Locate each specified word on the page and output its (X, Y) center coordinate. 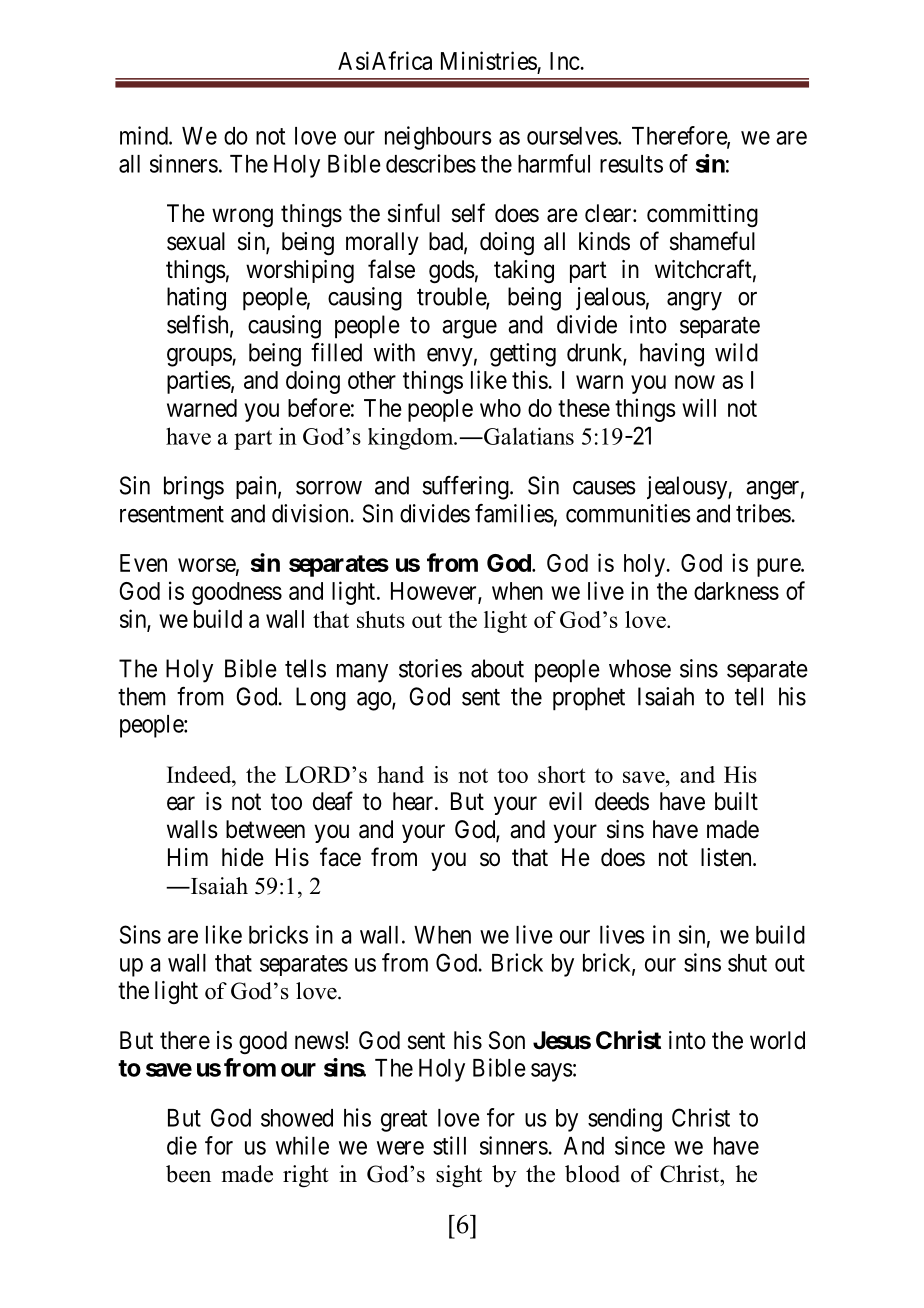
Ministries (489, 60)
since (640, 1145)
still (449, 1145)
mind (145, 135)
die (182, 1145)
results (631, 164)
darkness (736, 591)
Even (143, 563)
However (435, 592)
